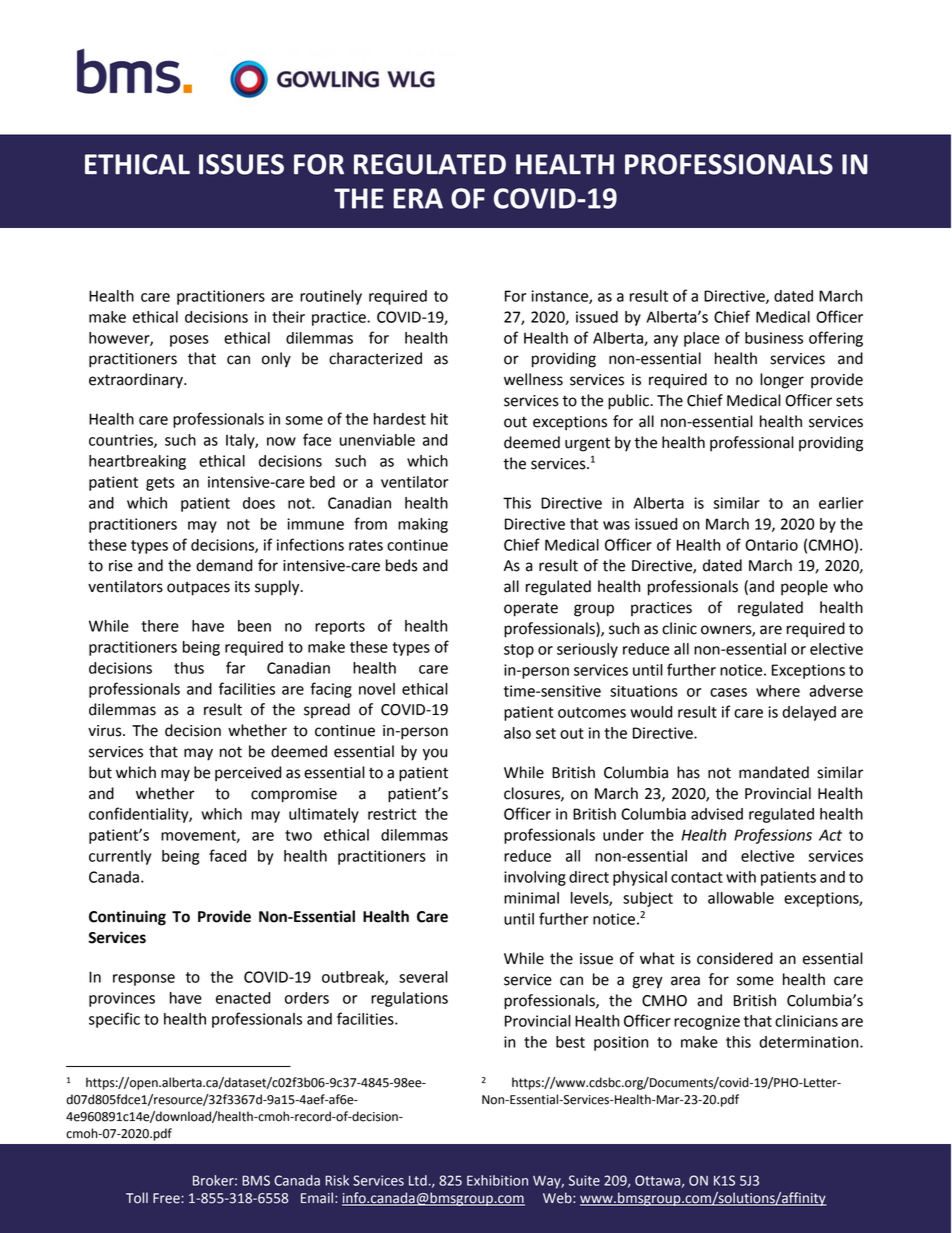 The height and width of the screenshot is (1233, 952). I want to click on poses, so click(189, 341).
